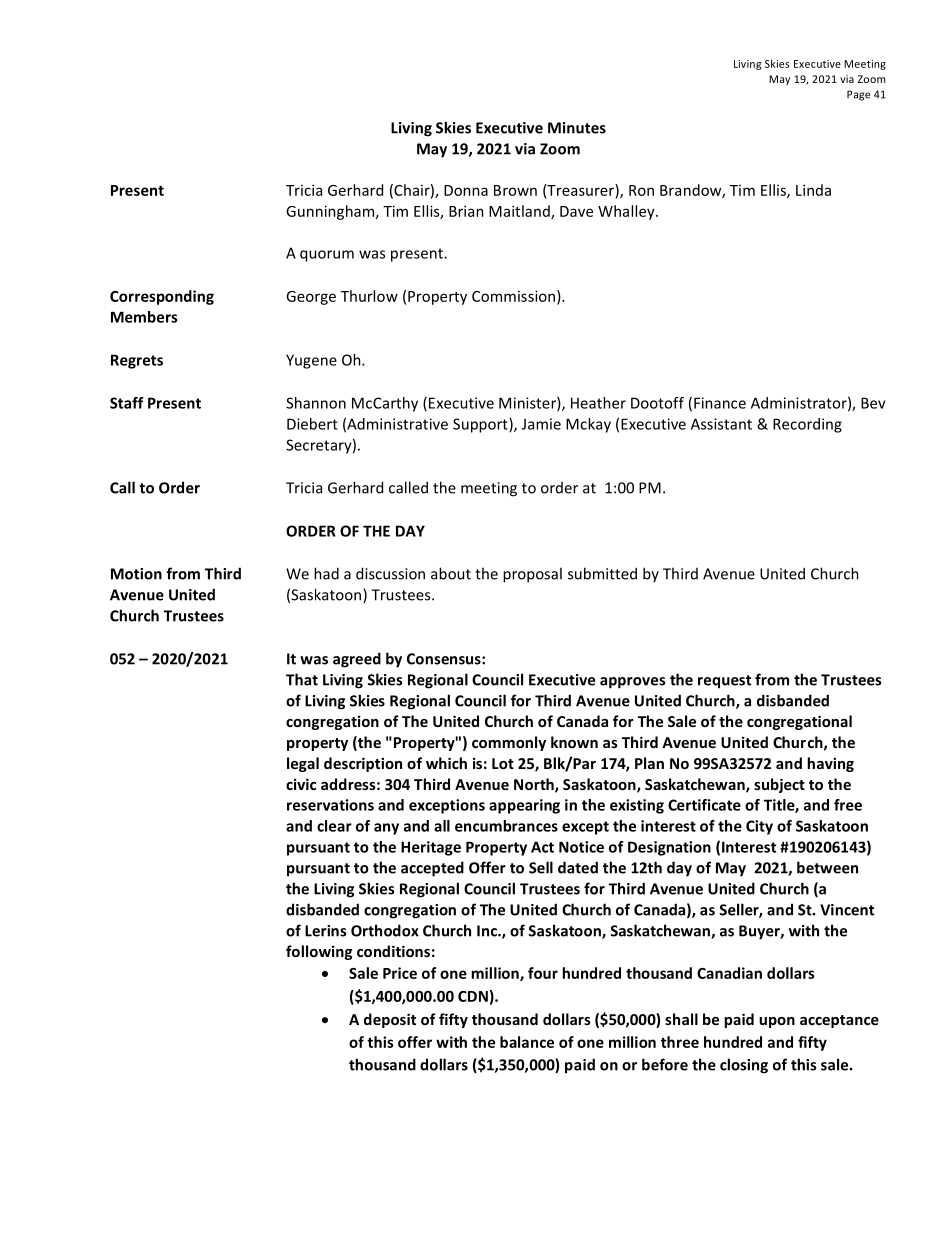 Image resolution: width=952 pixels, height=1233 pixels. Describe the element at coordinates (327, 256) in the document. I see `quorum` at that location.
